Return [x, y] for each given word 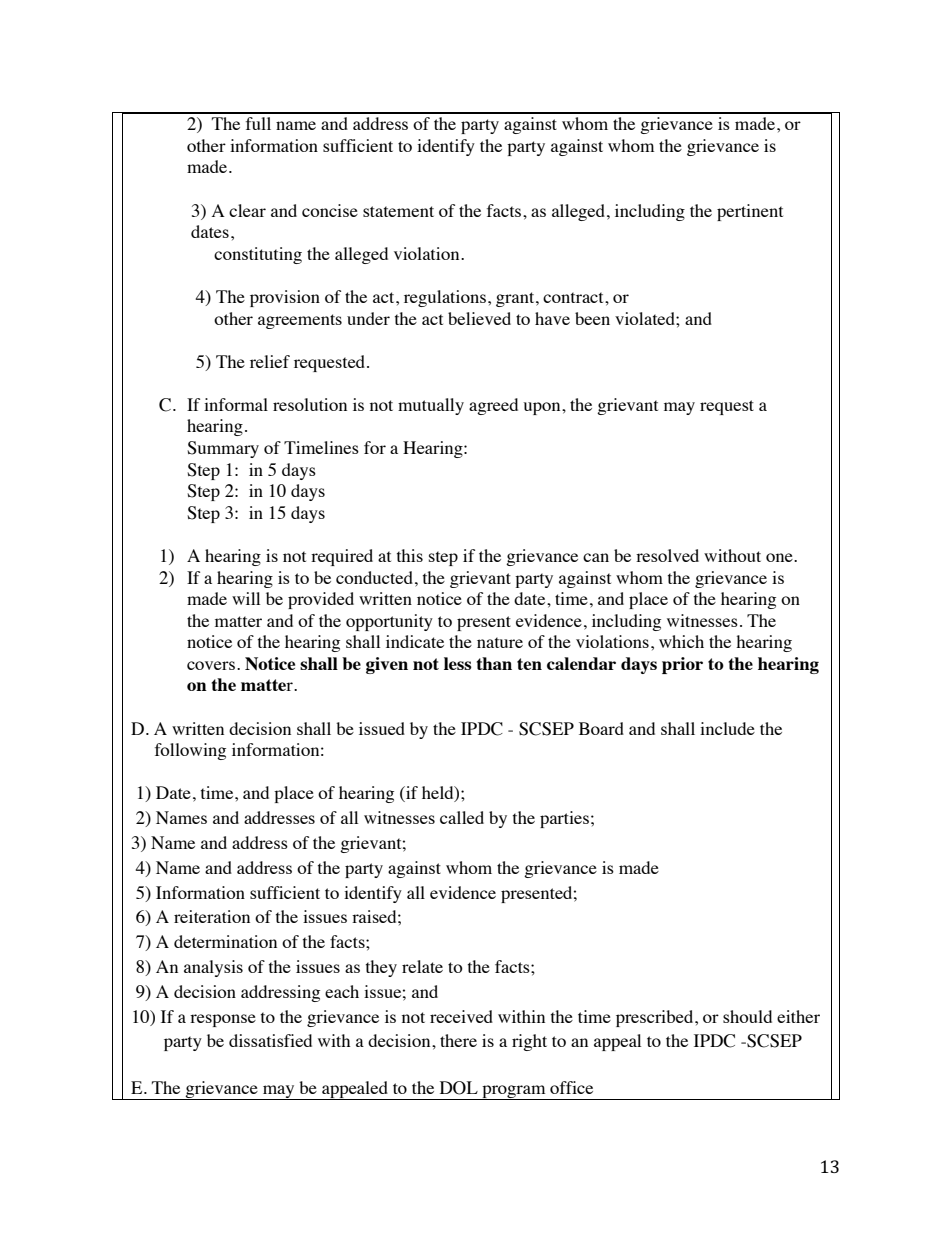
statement [398, 211]
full [258, 123]
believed [479, 318]
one [780, 557]
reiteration [212, 916]
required [342, 557]
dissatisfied [270, 1040]
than [494, 663]
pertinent [750, 212]
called [462, 817]
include [727, 728]
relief [270, 361]
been [592, 318]
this [410, 555]
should [747, 1016]
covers [211, 665]
